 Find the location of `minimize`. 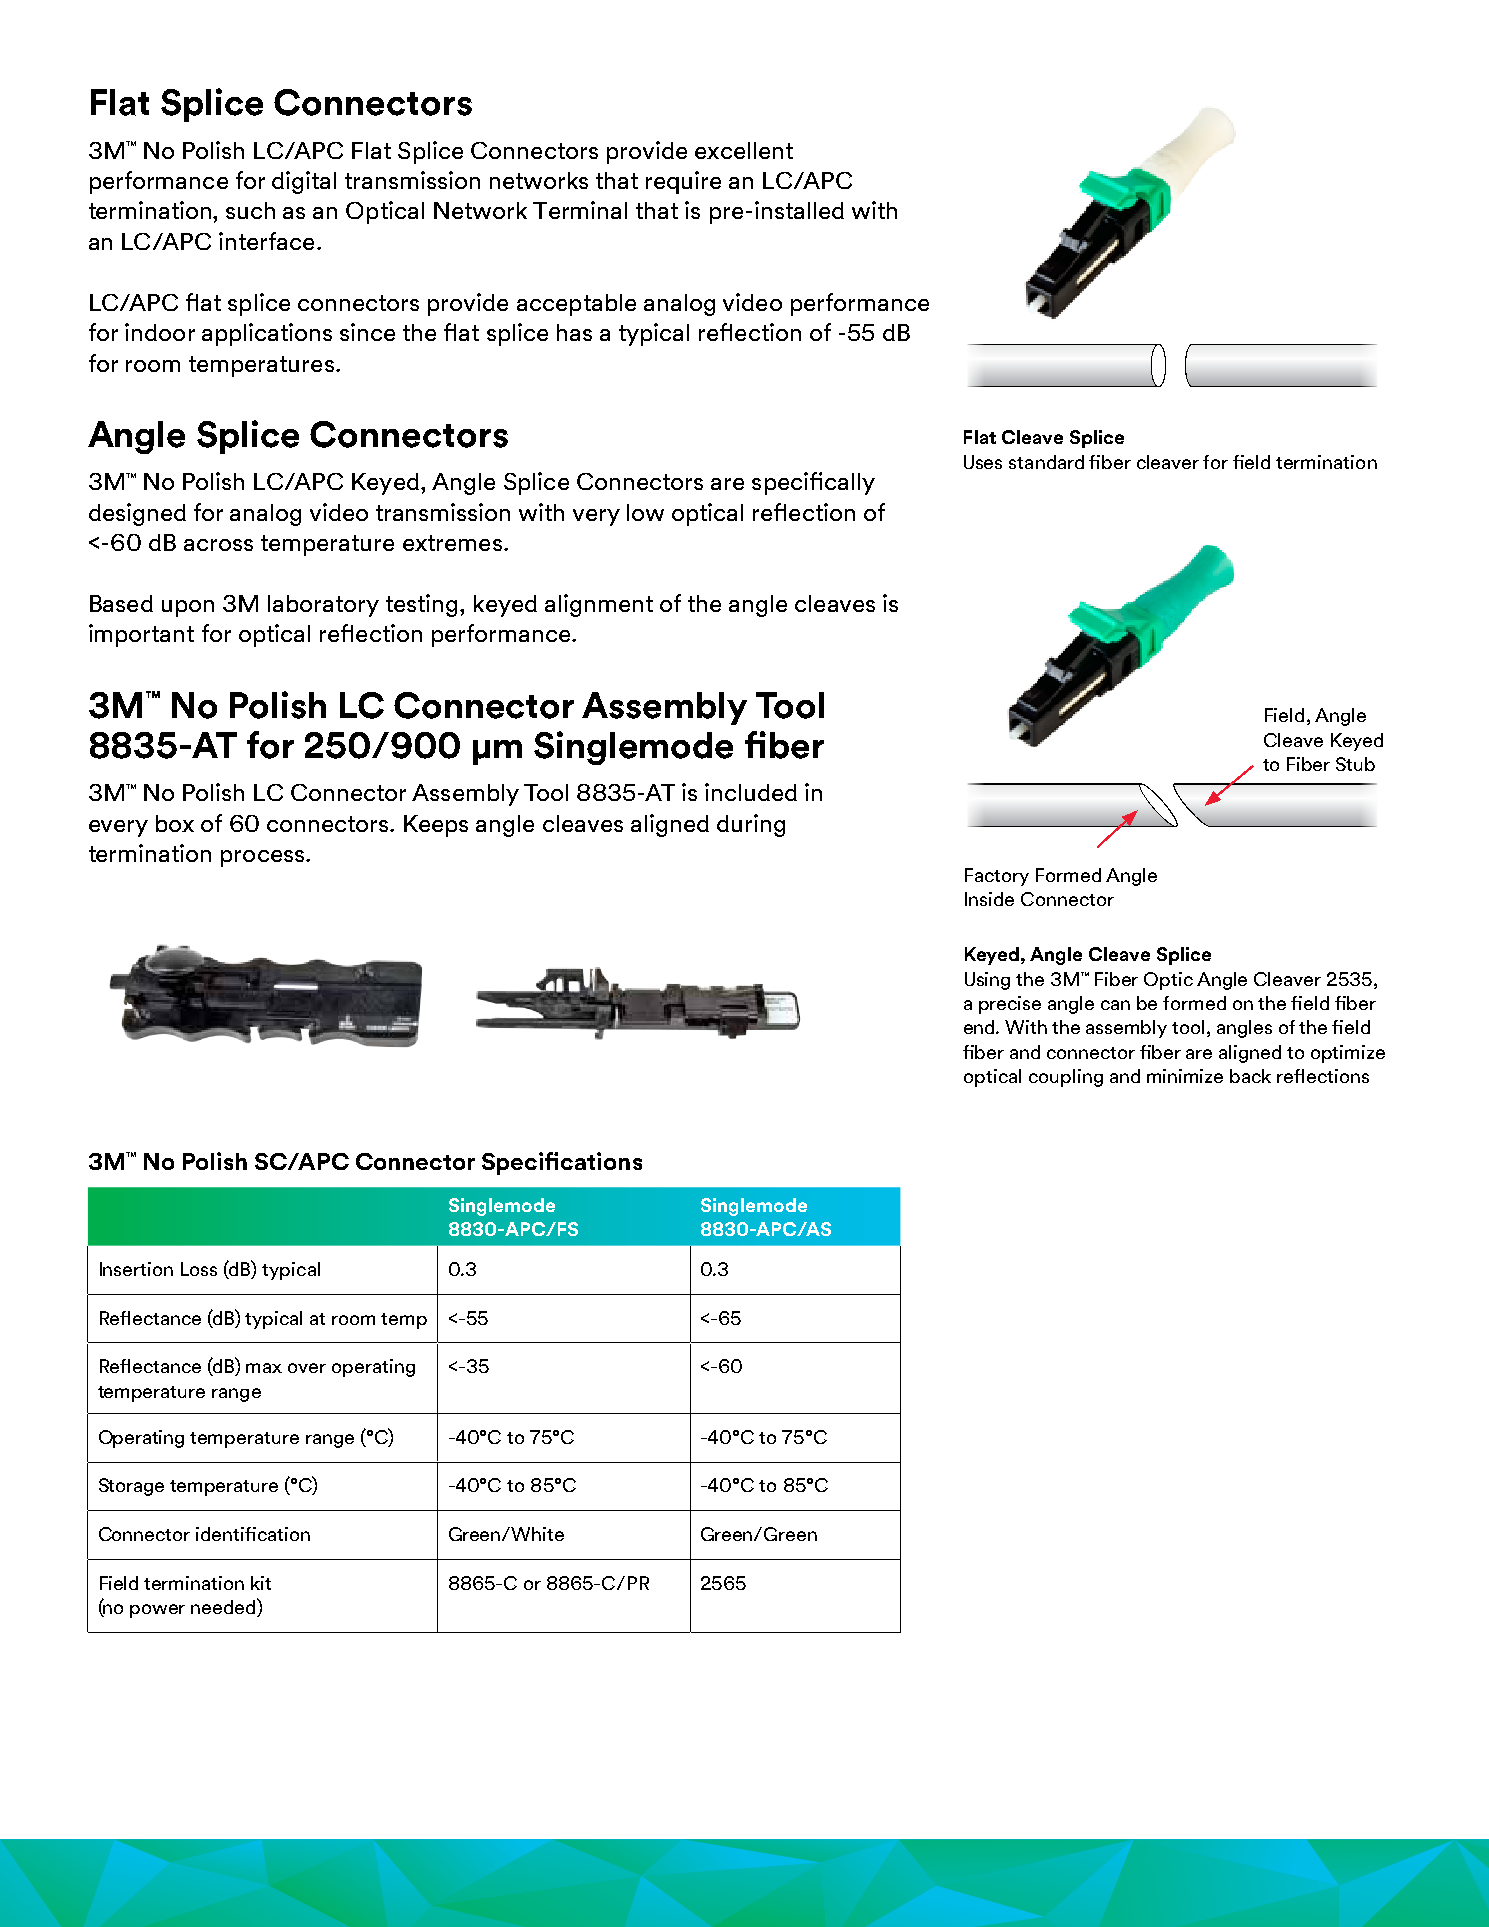

minimize is located at coordinates (1185, 1076).
